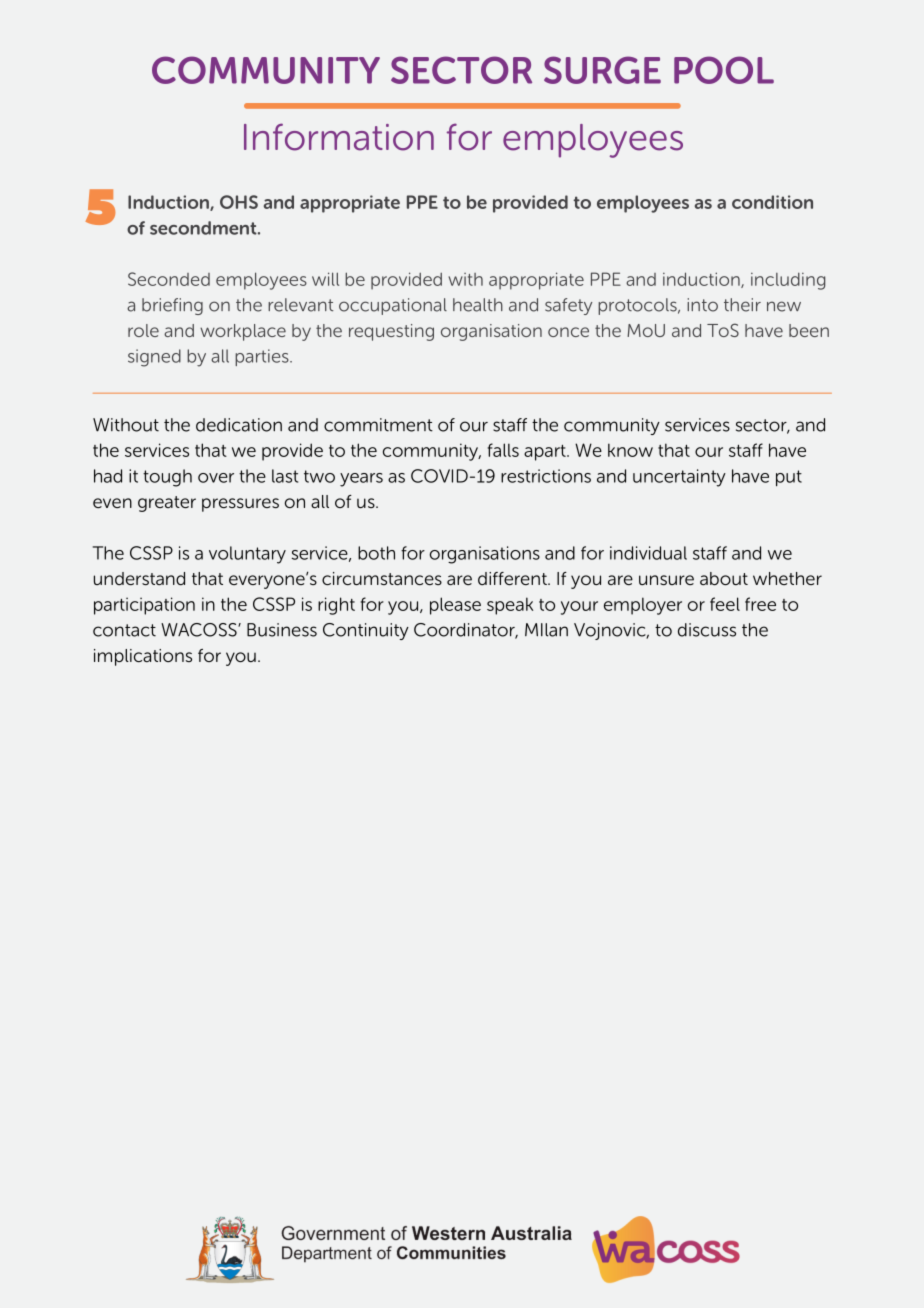 Image resolution: width=924 pixels, height=1308 pixels. What do you see at coordinates (325, 279) in the image?
I see `will` at bounding box center [325, 279].
